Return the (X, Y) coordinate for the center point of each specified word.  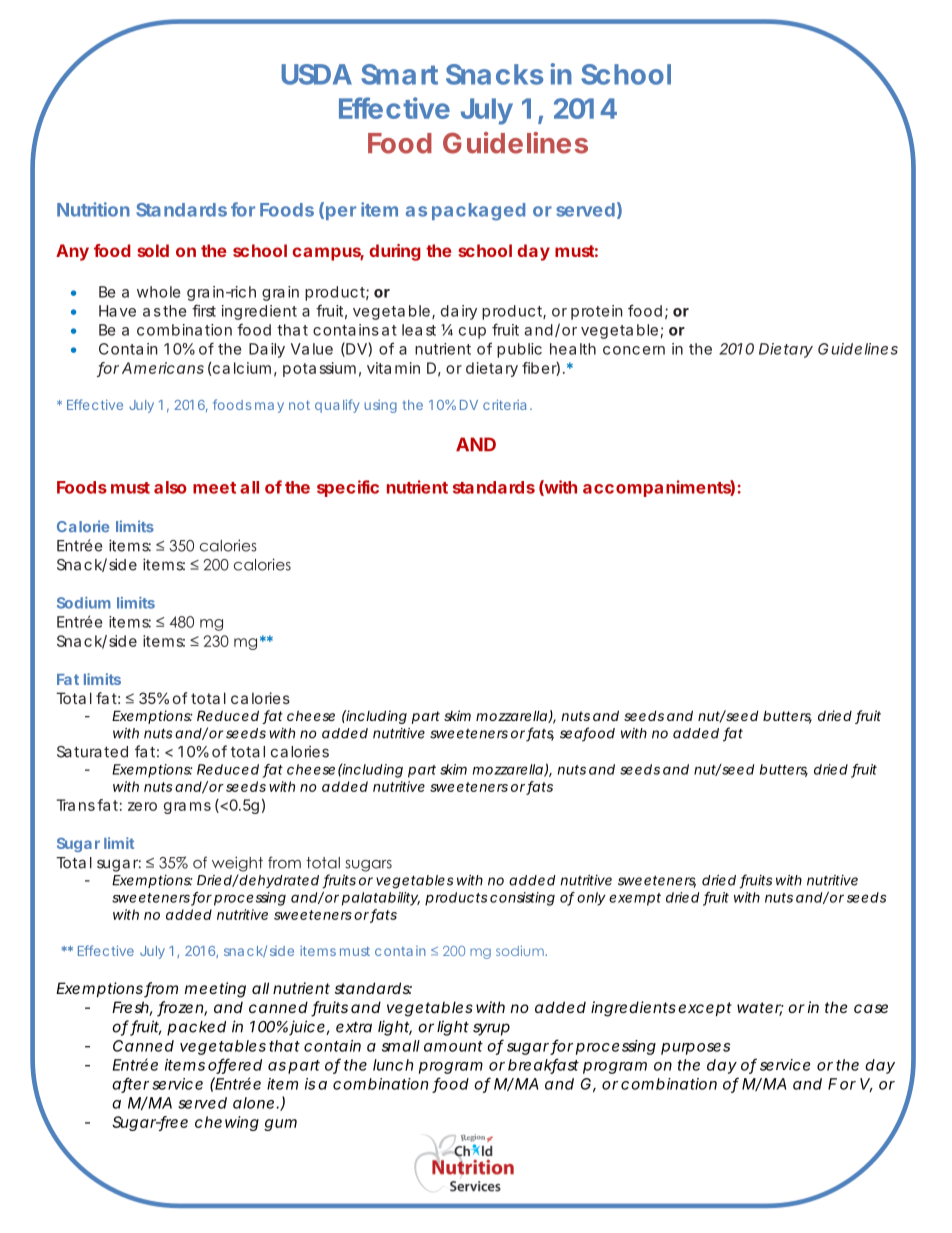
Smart (399, 74)
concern (634, 350)
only (591, 899)
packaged (478, 212)
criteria (504, 404)
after (130, 1084)
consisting (522, 899)
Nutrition (93, 209)
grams (187, 808)
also (170, 487)
